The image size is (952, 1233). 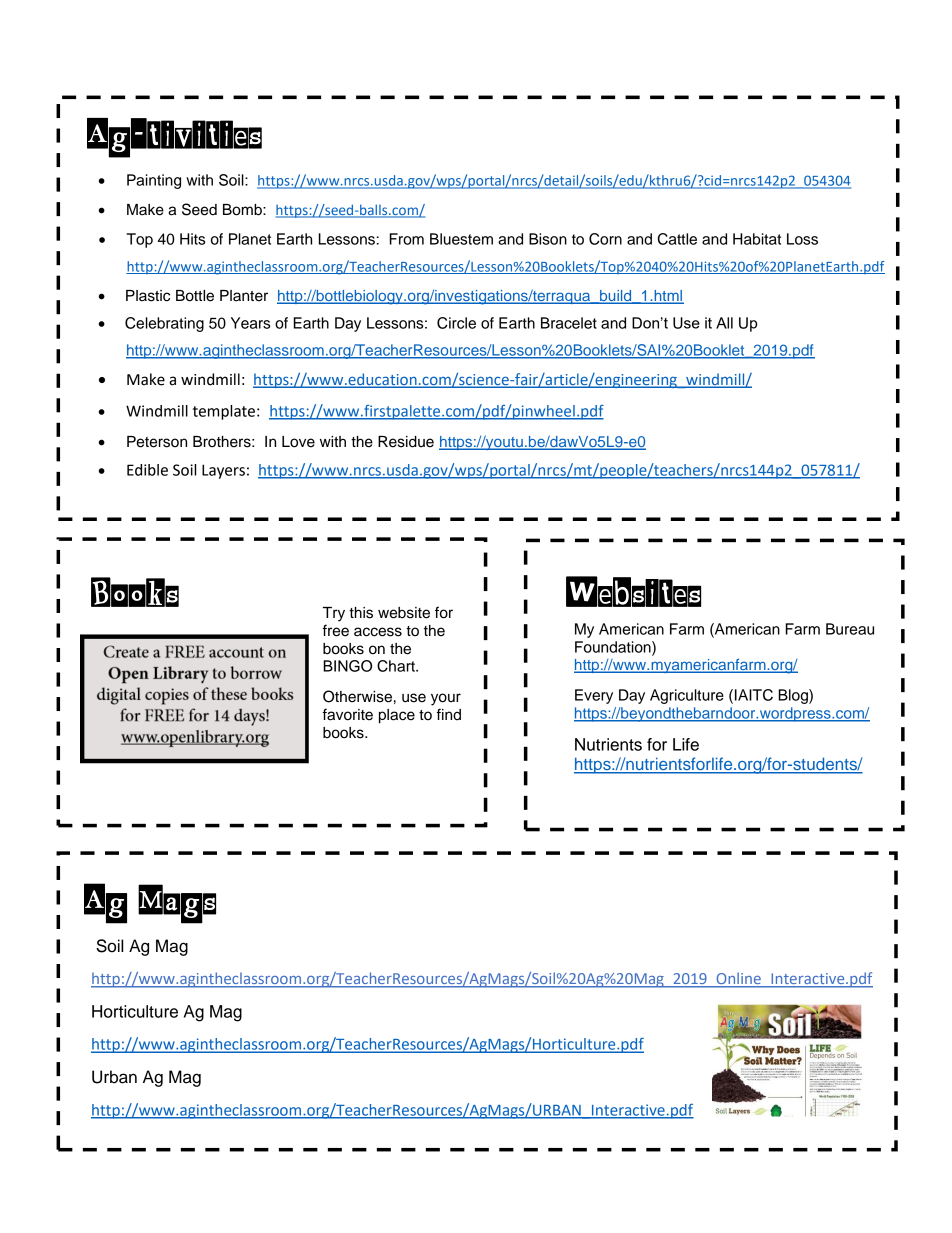 What do you see at coordinates (243, 210) in the screenshot?
I see `Bomb` at bounding box center [243, 210].
